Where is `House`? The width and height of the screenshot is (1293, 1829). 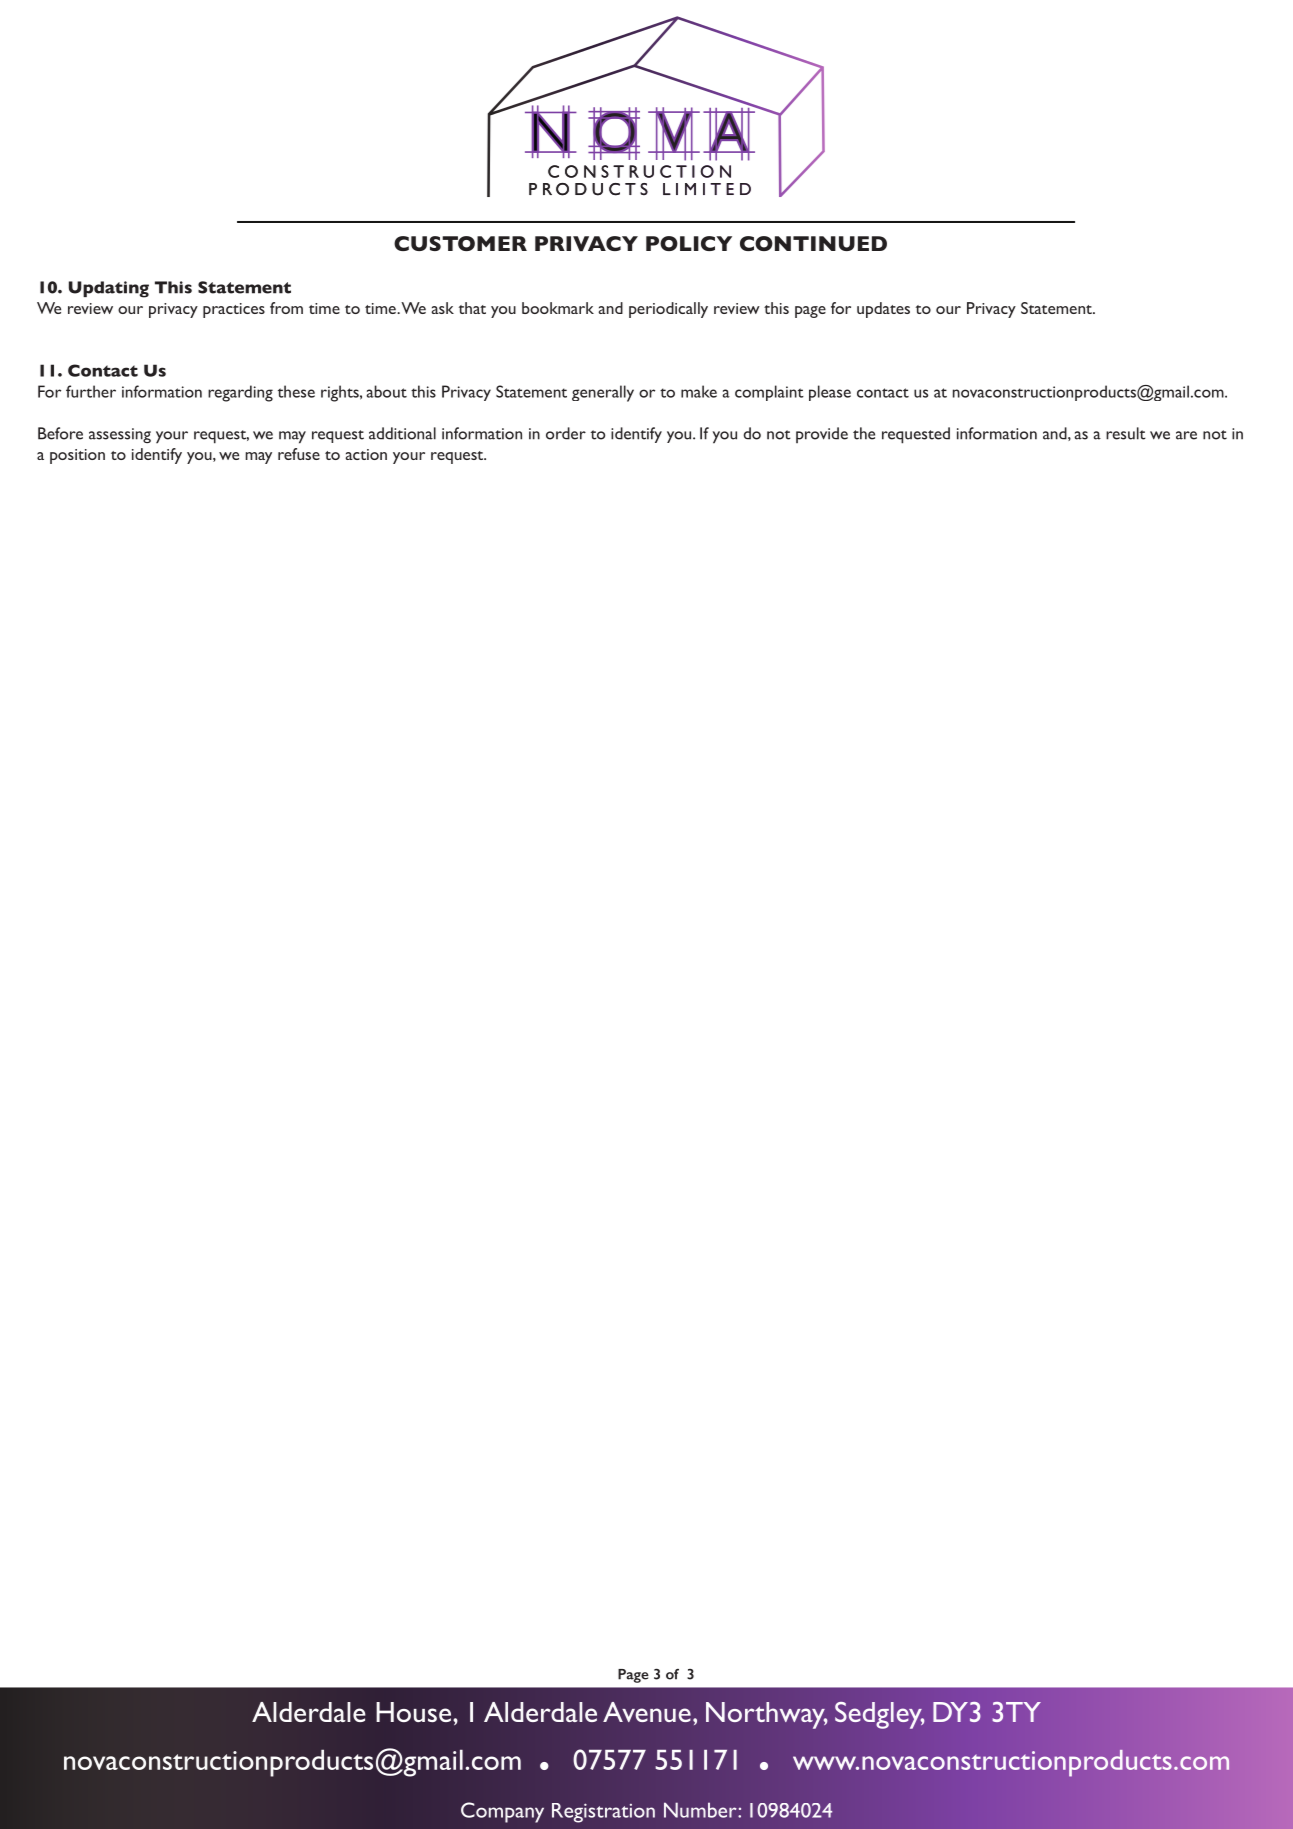
House is located at coordinates (413, 1712).
